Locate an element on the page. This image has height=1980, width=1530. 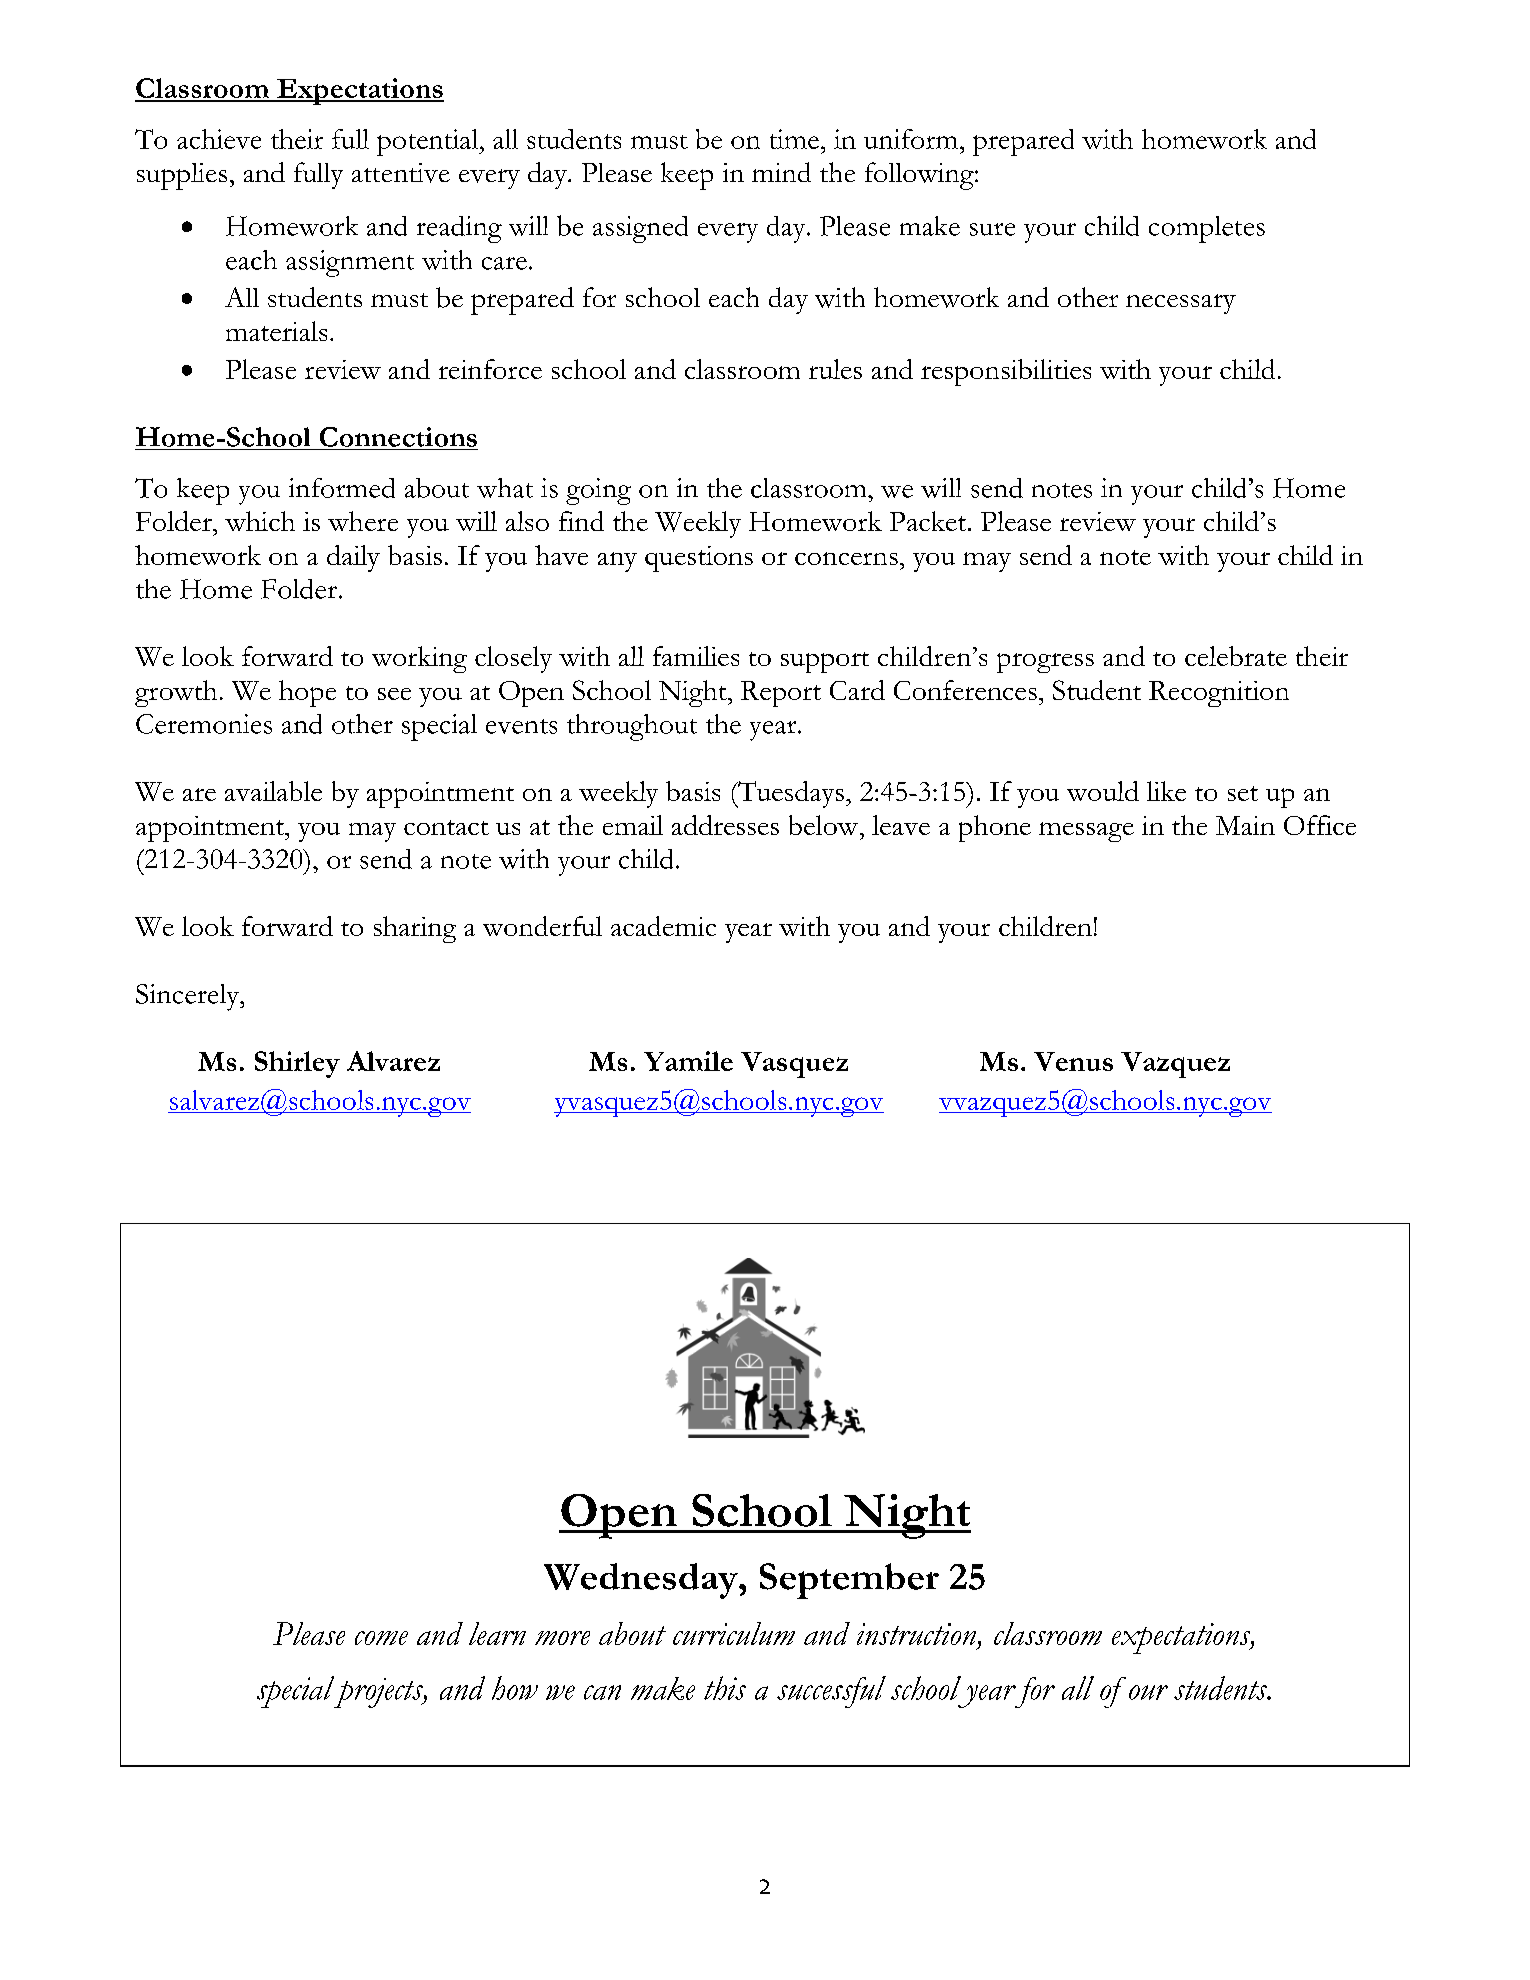
come is located at coordinates (381, 1638).
